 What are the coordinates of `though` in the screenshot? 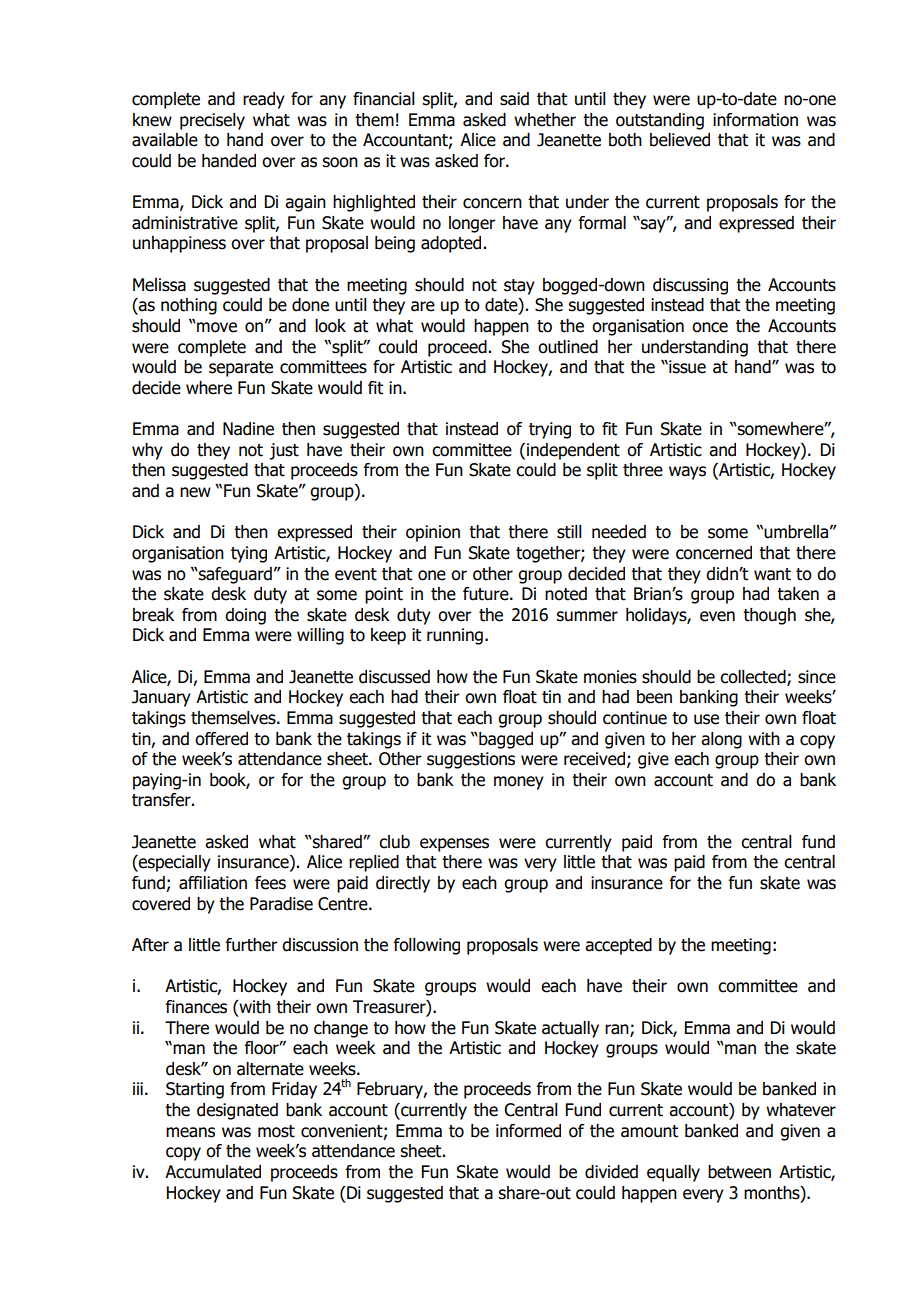 It's located at (769, 616).
